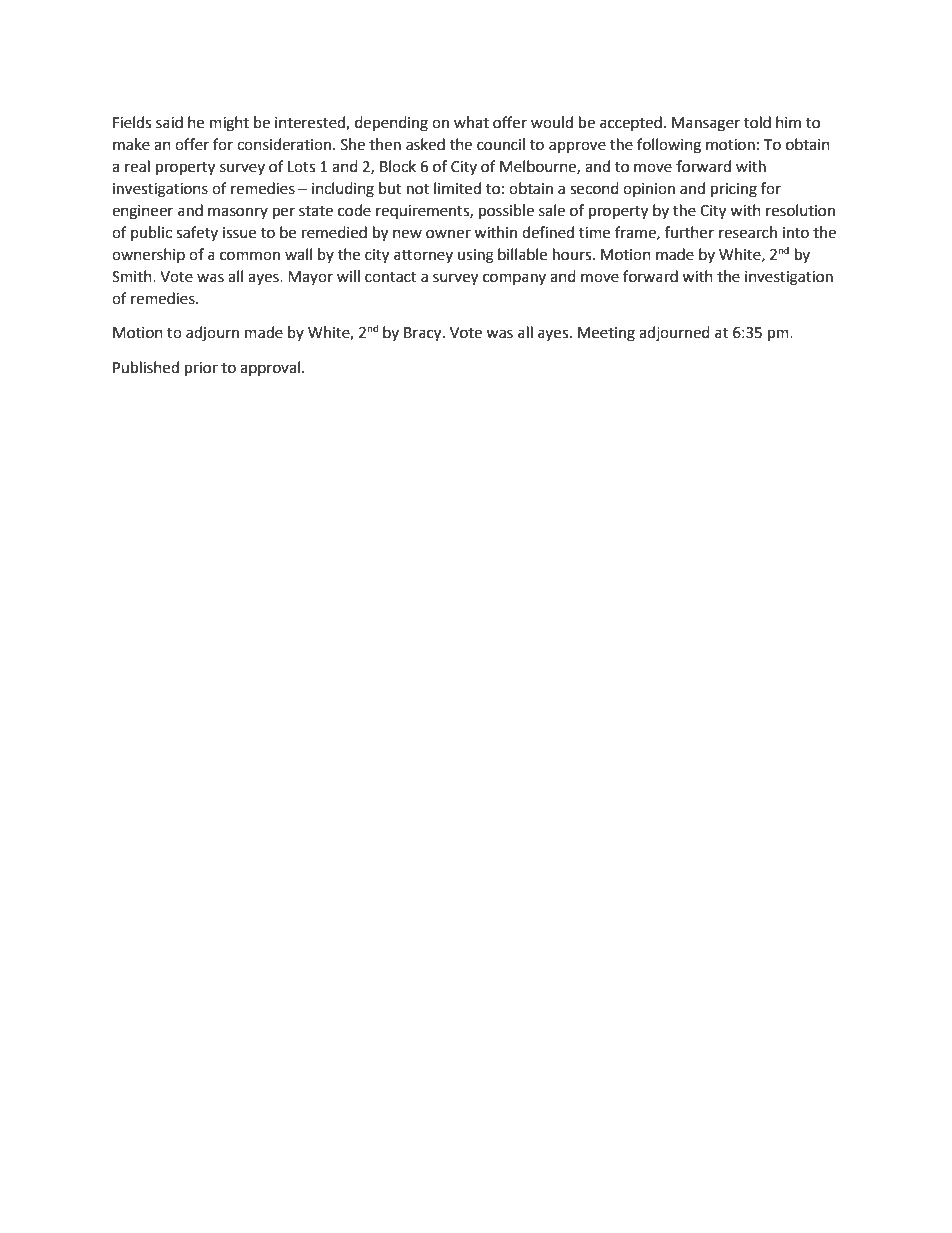  I want to click on approval, so click(271, 368).
